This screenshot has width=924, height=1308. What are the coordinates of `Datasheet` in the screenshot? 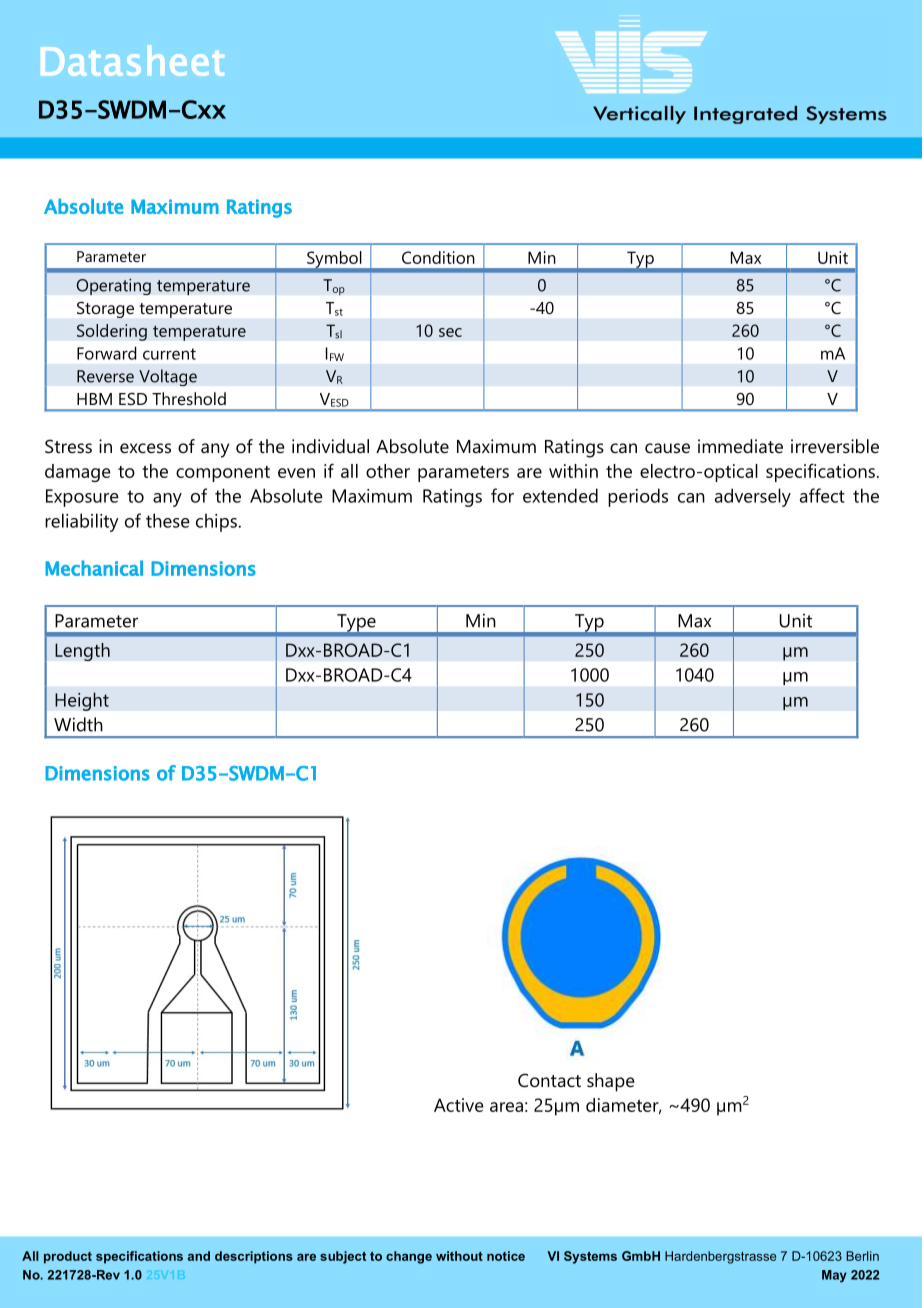 It's located at (132, 60).
